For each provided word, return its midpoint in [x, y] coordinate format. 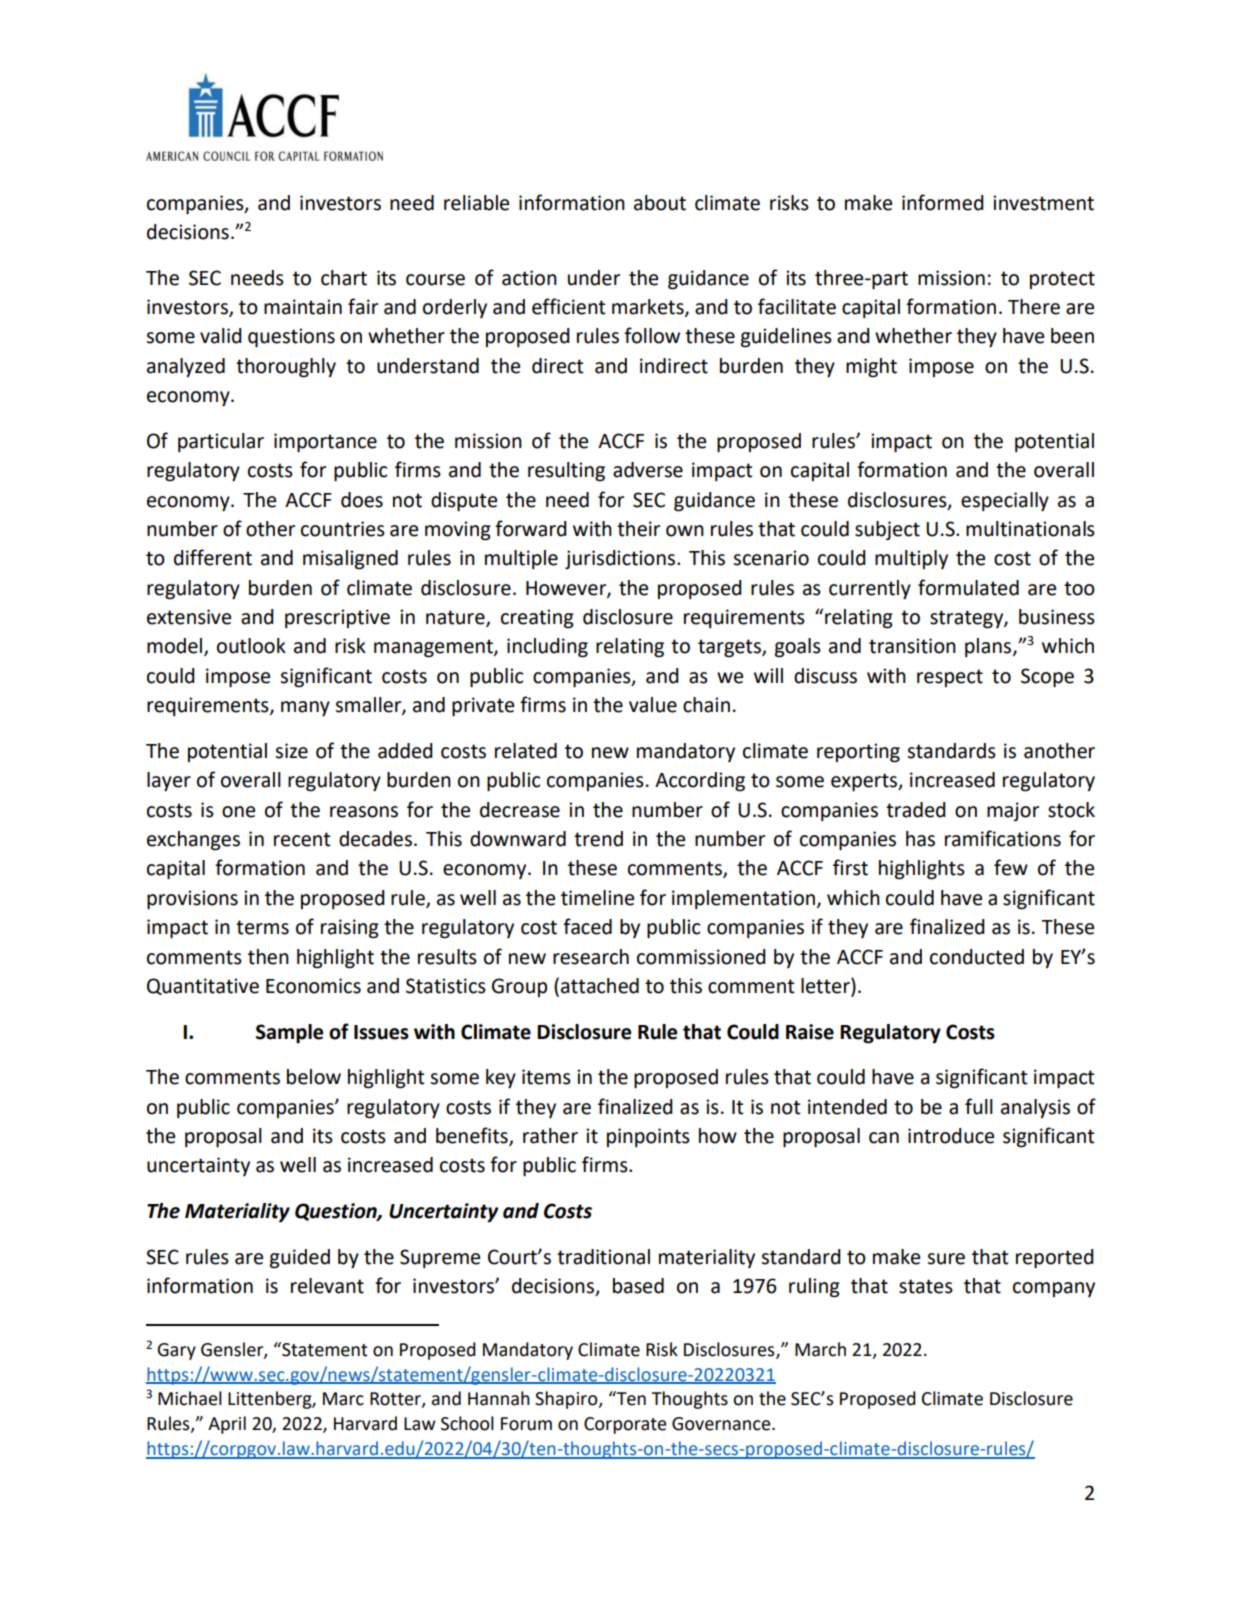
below [314, 1077]
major [1013, 811]
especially [1005, 502]
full [979, 1106]
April [227, 1425]
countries [343, 529]
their [638, 529]
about [660, 203]
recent [302, 839]
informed [943, 202]
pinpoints [648, 1137]
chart [344, 278]
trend [598, 839]
